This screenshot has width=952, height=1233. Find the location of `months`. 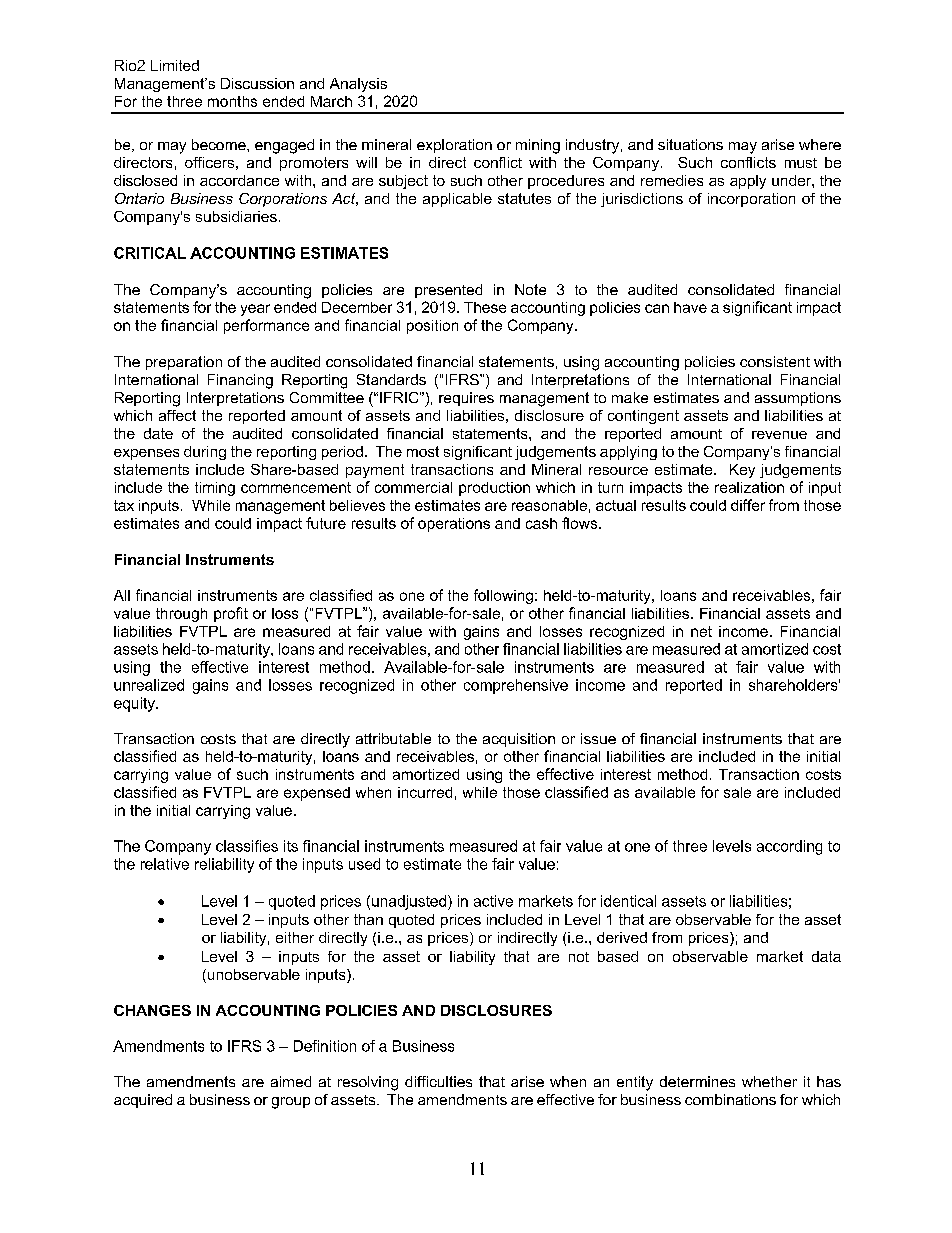

months is located at coordinates (232, 101).
